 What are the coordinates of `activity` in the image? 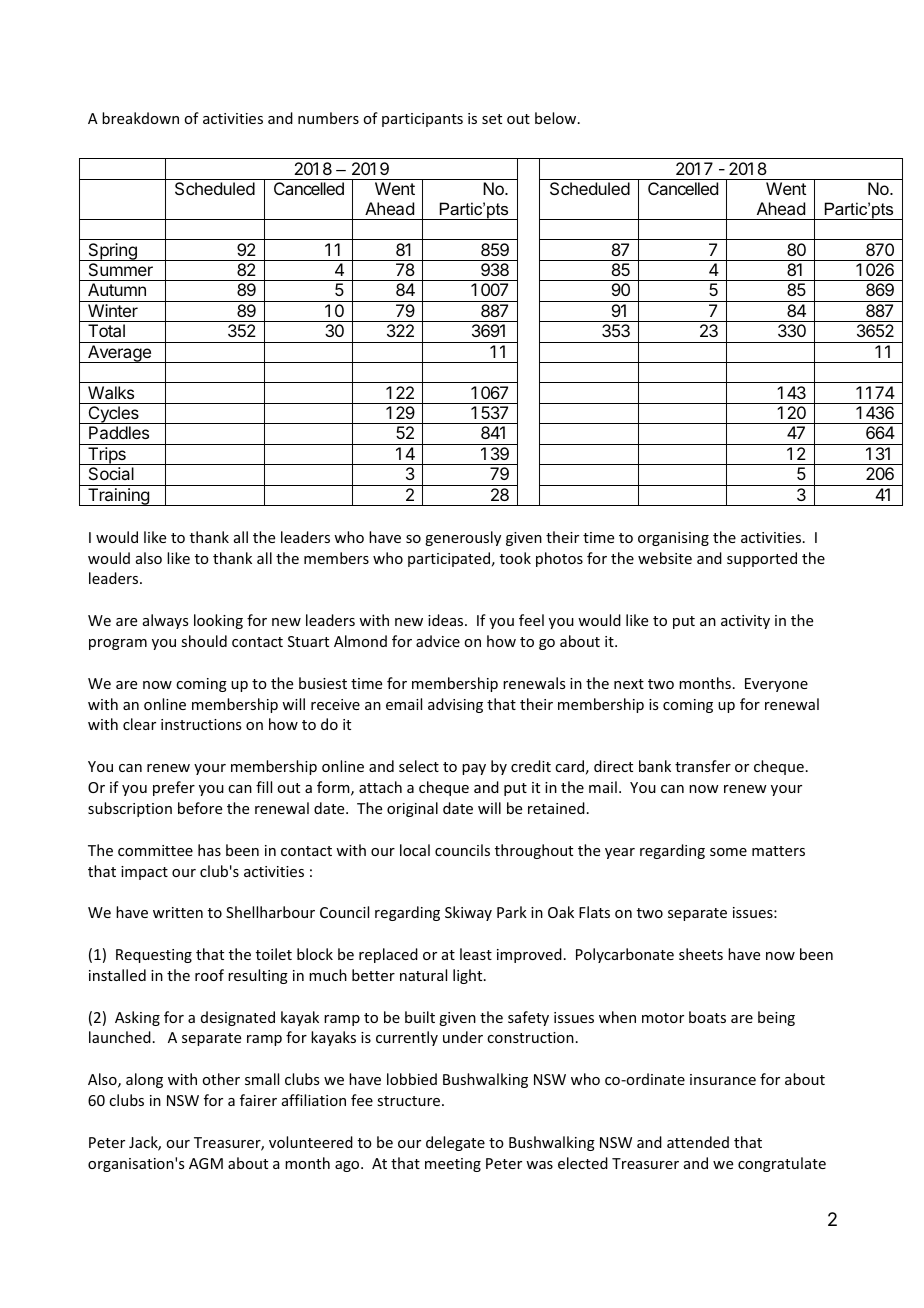 It's located at (745, 622).
